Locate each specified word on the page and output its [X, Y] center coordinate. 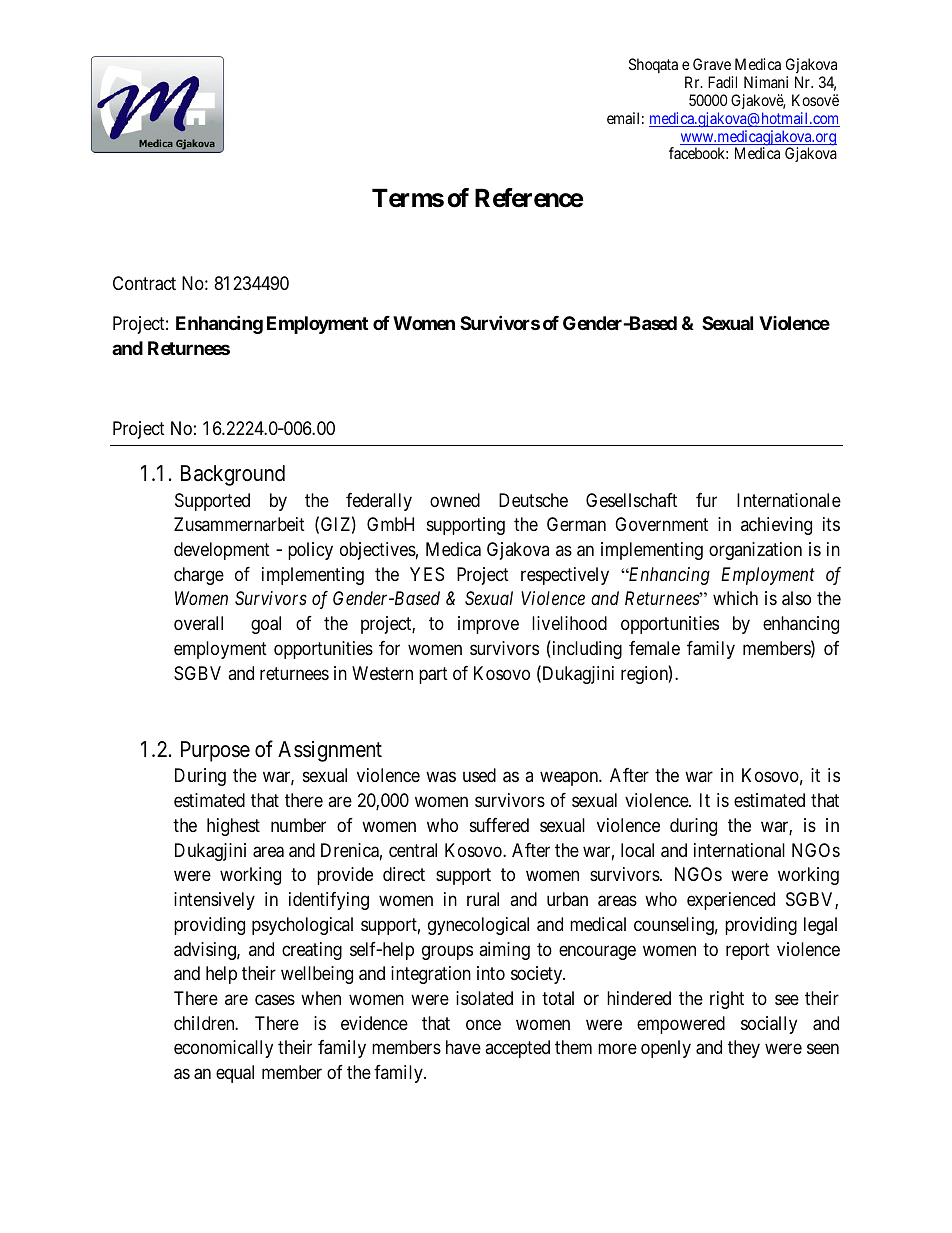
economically [223, 1049]
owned [455, 500]
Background [233, 475]
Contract [144, 283]
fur [706, 500]
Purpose [215, 751]
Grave [712, 64]
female [654, 648]
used [479, 775]
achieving [776, 526]
